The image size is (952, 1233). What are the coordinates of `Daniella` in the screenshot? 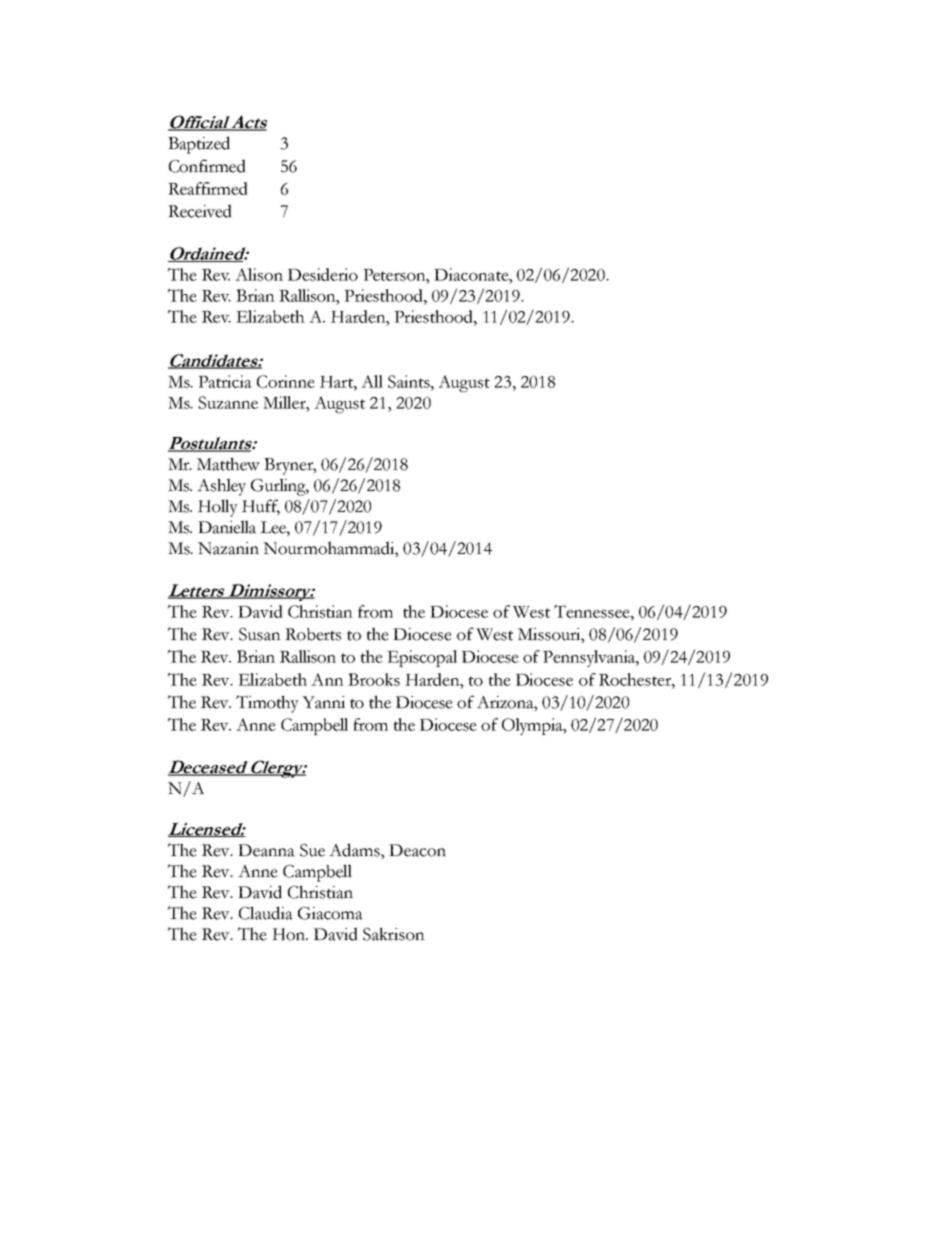 It's located at (227, 527).
